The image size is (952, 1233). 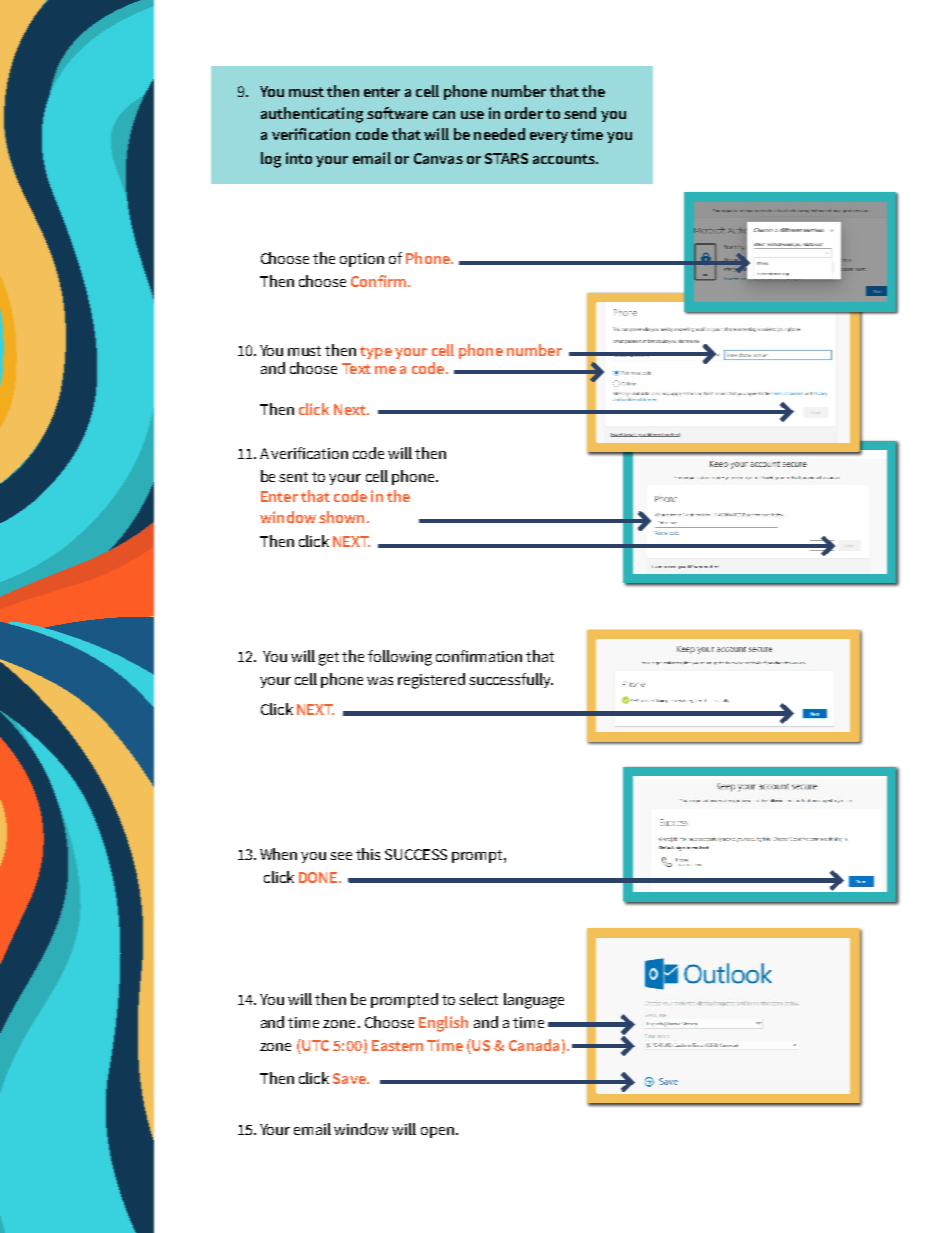 I want to click on language, so click(x=534, y=1001).
